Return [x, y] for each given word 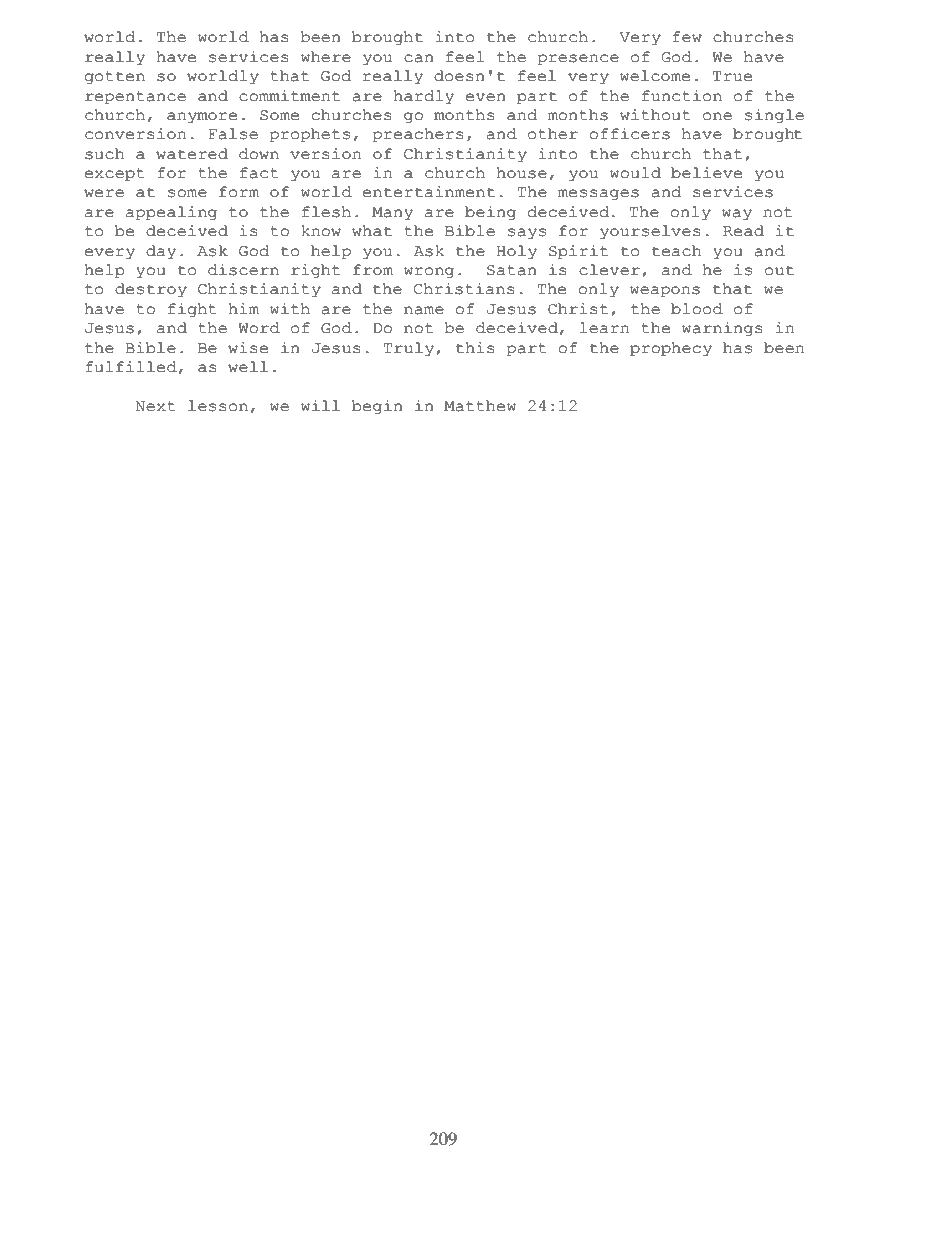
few [687, 37]
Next [155, 406]
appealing [171, 213]
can [419, 58]
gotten [115, 78]
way [737, 215]
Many [392, 214]
